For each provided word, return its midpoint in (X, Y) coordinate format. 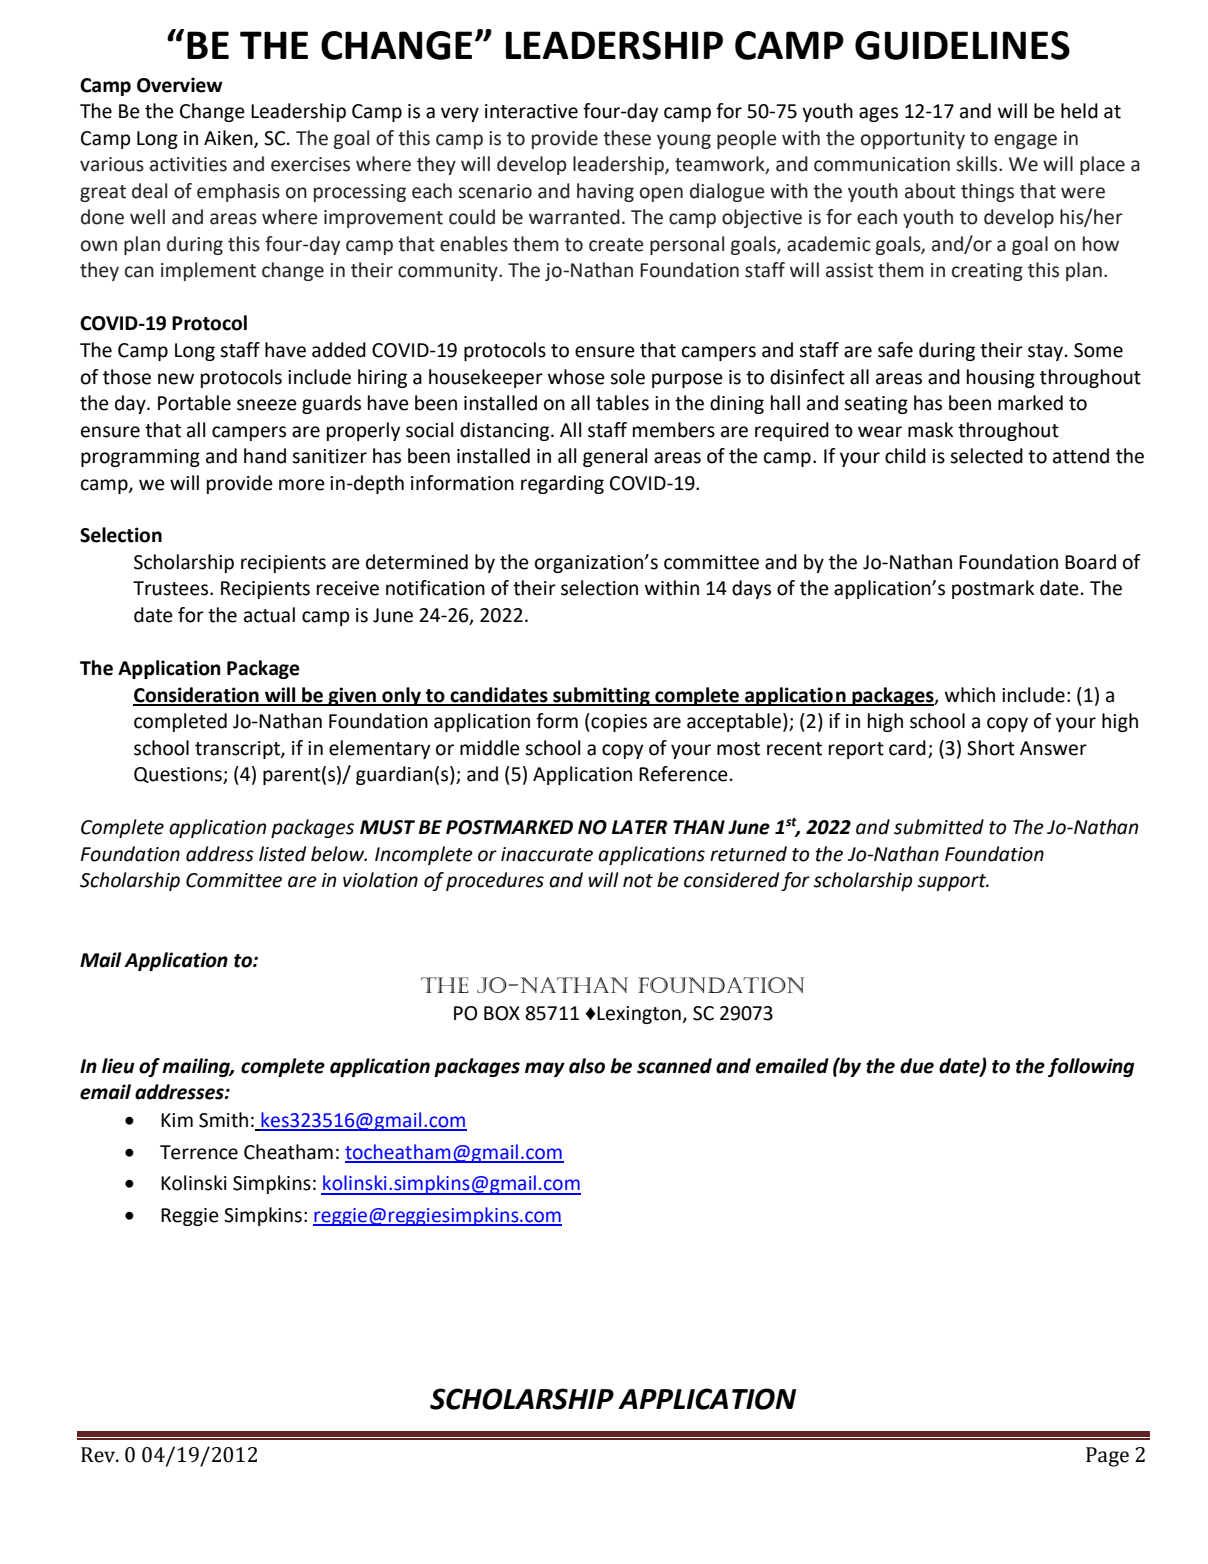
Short (991, 748)
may (545, 1069)
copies (618, 722)
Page (1107, 1457)
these (627, 138)
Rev (99, 1455)
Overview (180, 85)
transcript (238, 750)
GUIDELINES (962, 45)
